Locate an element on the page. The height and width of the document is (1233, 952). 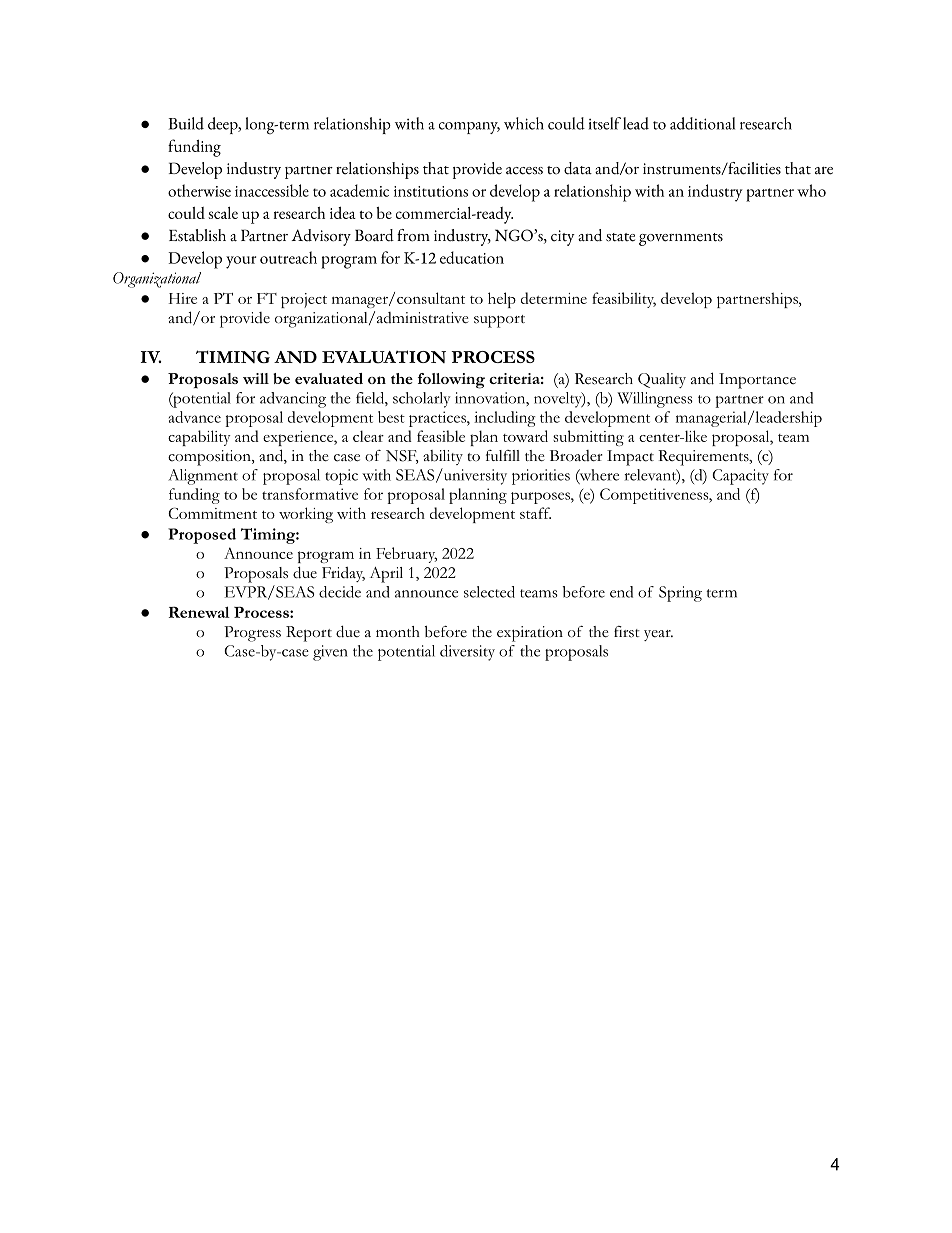
which is located at coordinates (524, 123).
